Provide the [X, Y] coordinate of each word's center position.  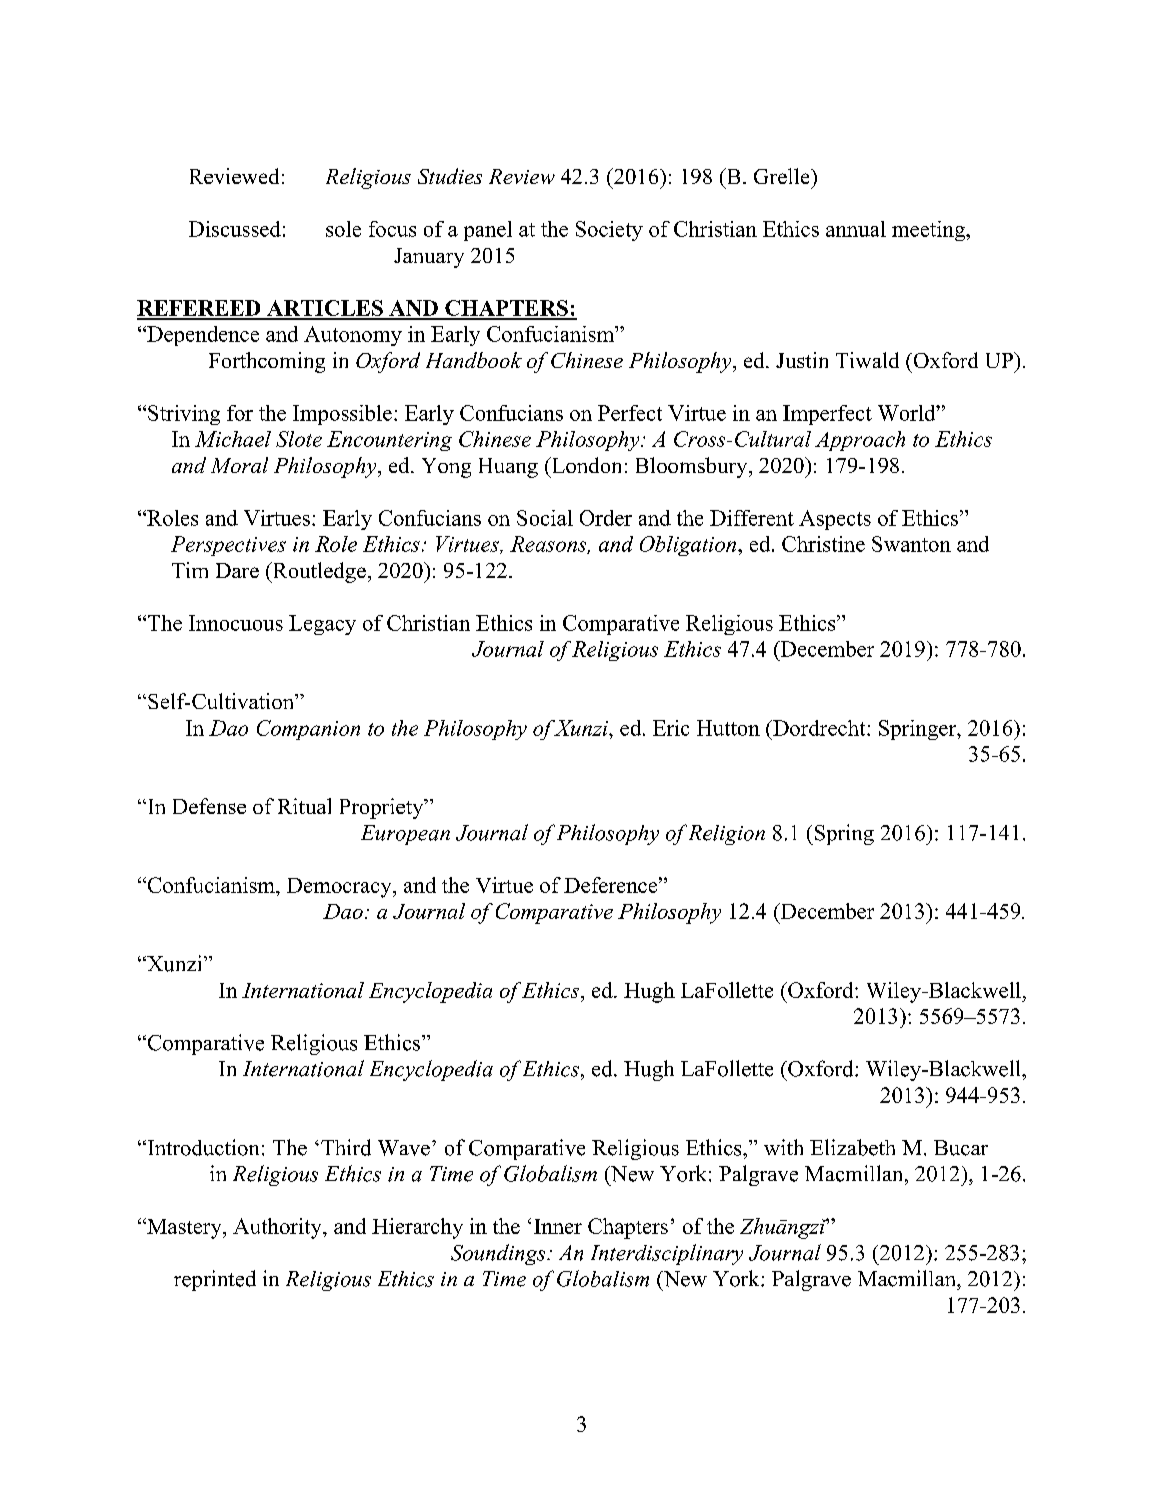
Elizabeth [852, 1147]
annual [856, 229]
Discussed [235, 229]
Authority [278, 1228]
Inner [558, 1226]
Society [609, 231]
